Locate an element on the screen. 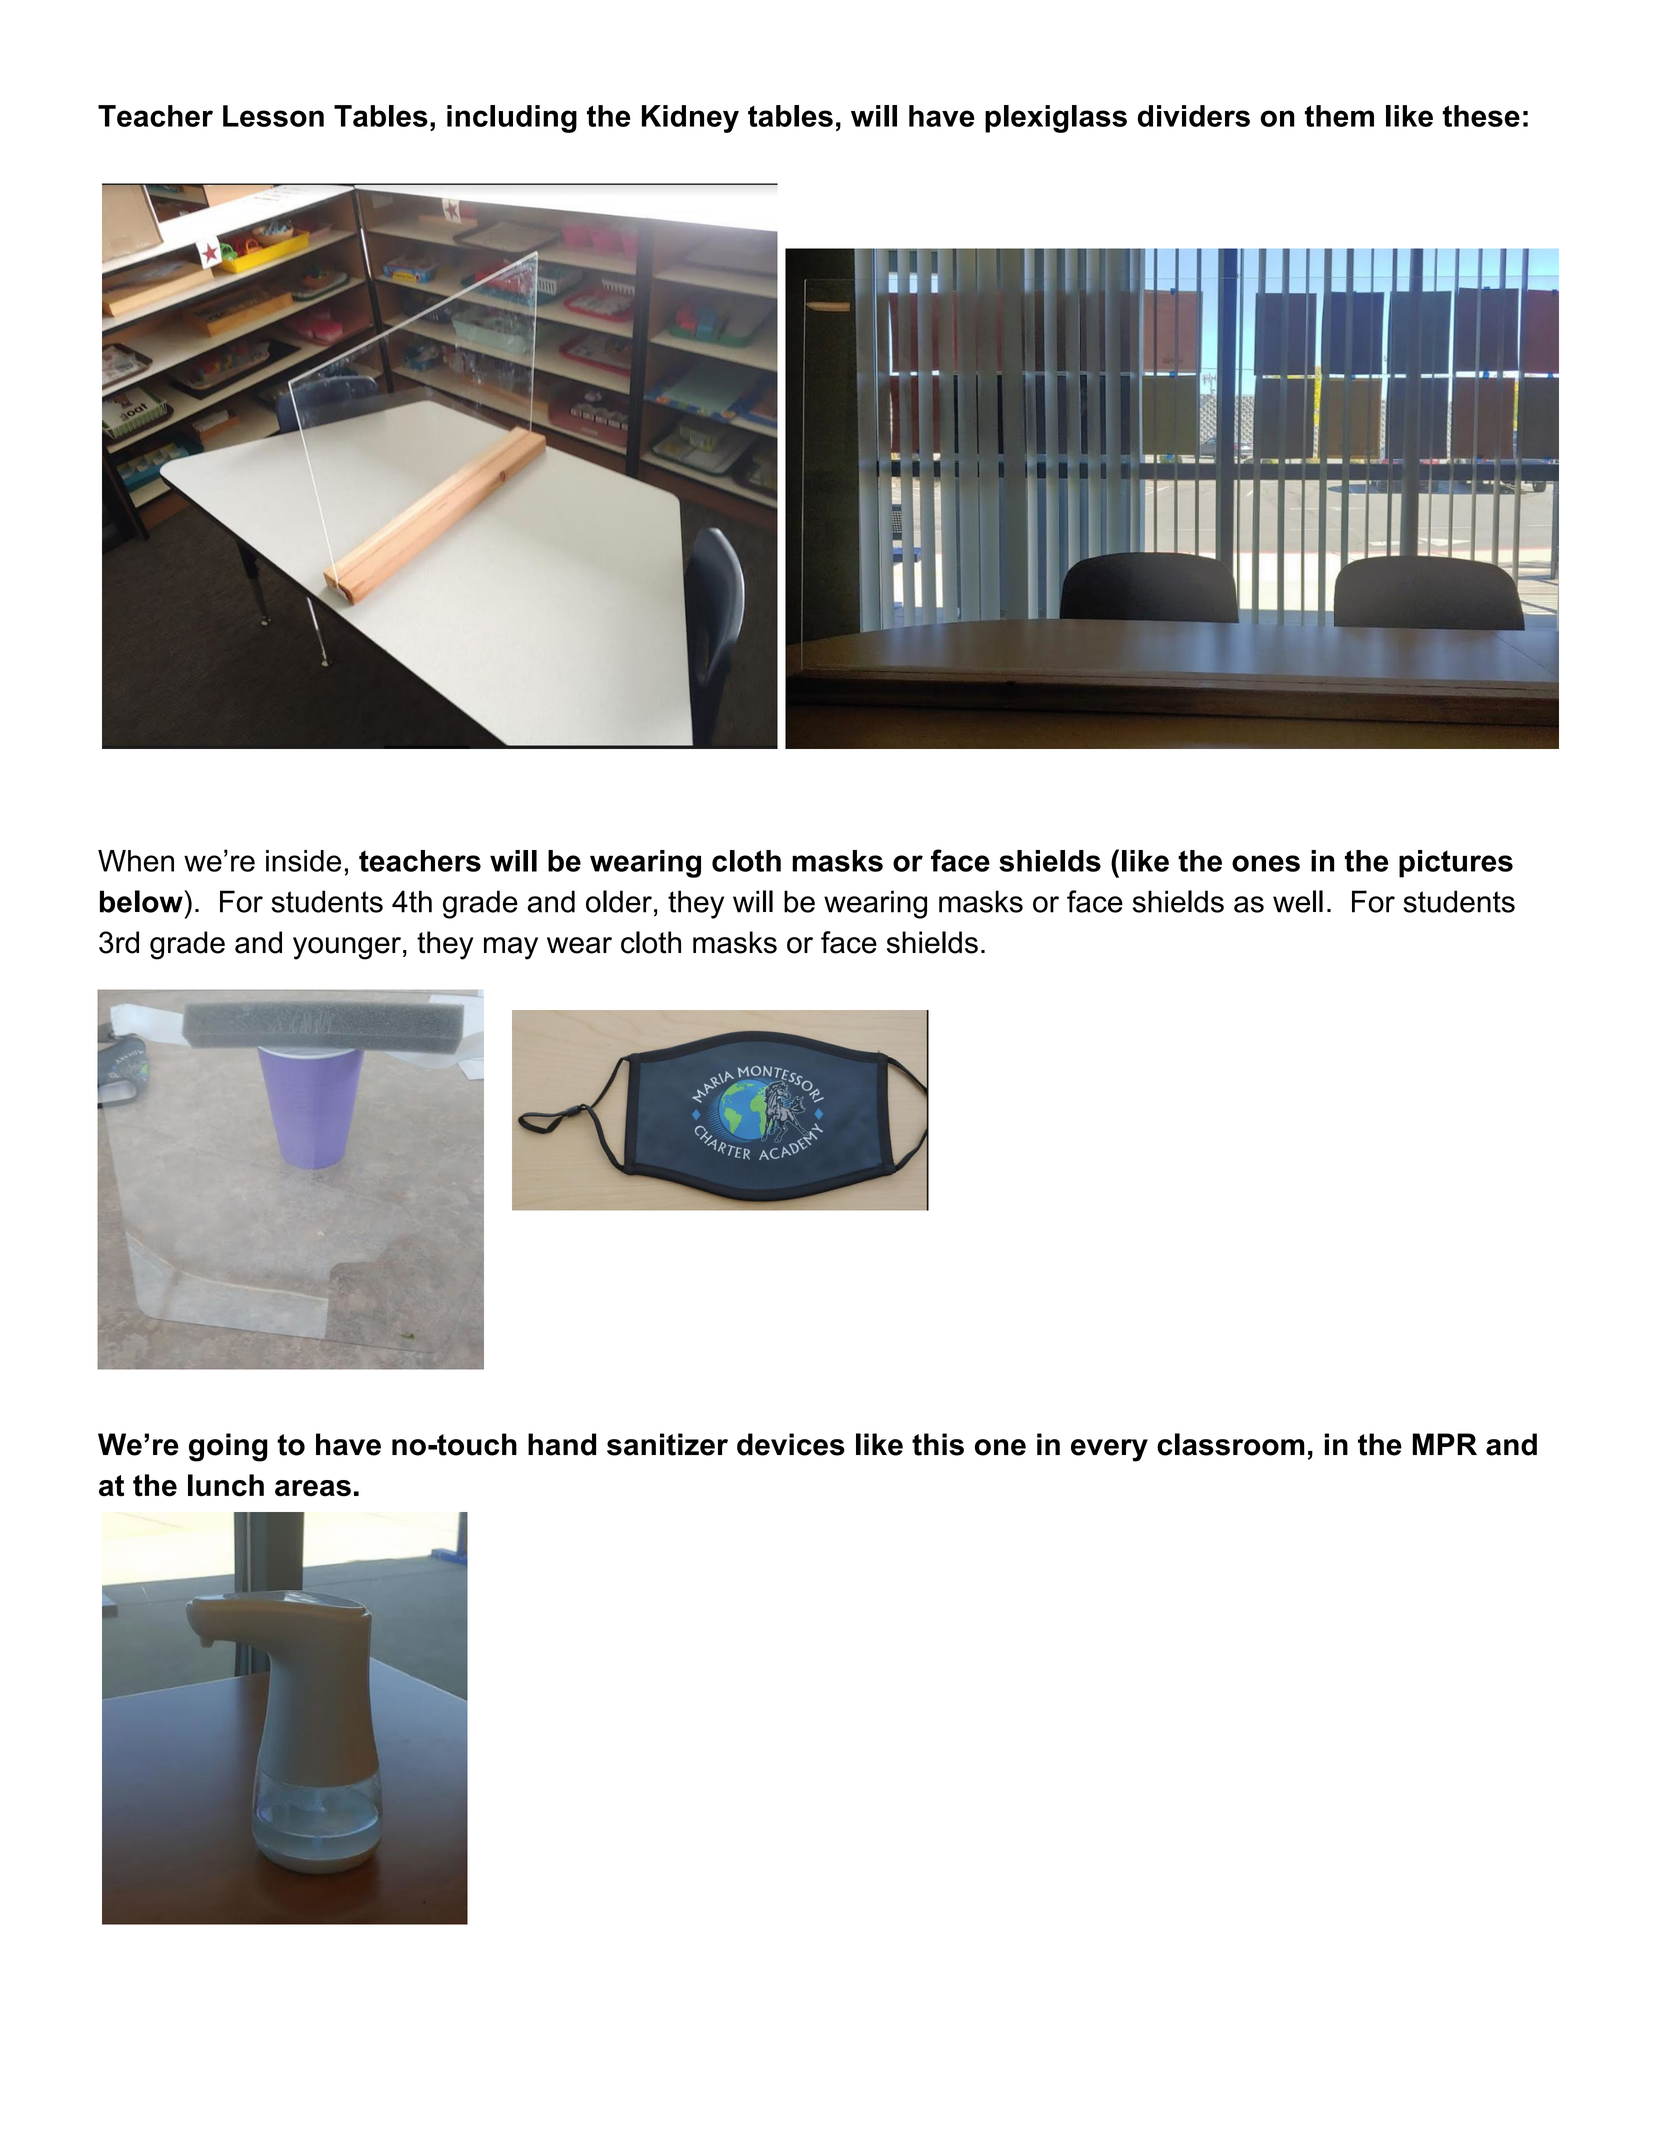 This screenshot has height=2155, width=1665. younger is located at coordinates (347, 948).
